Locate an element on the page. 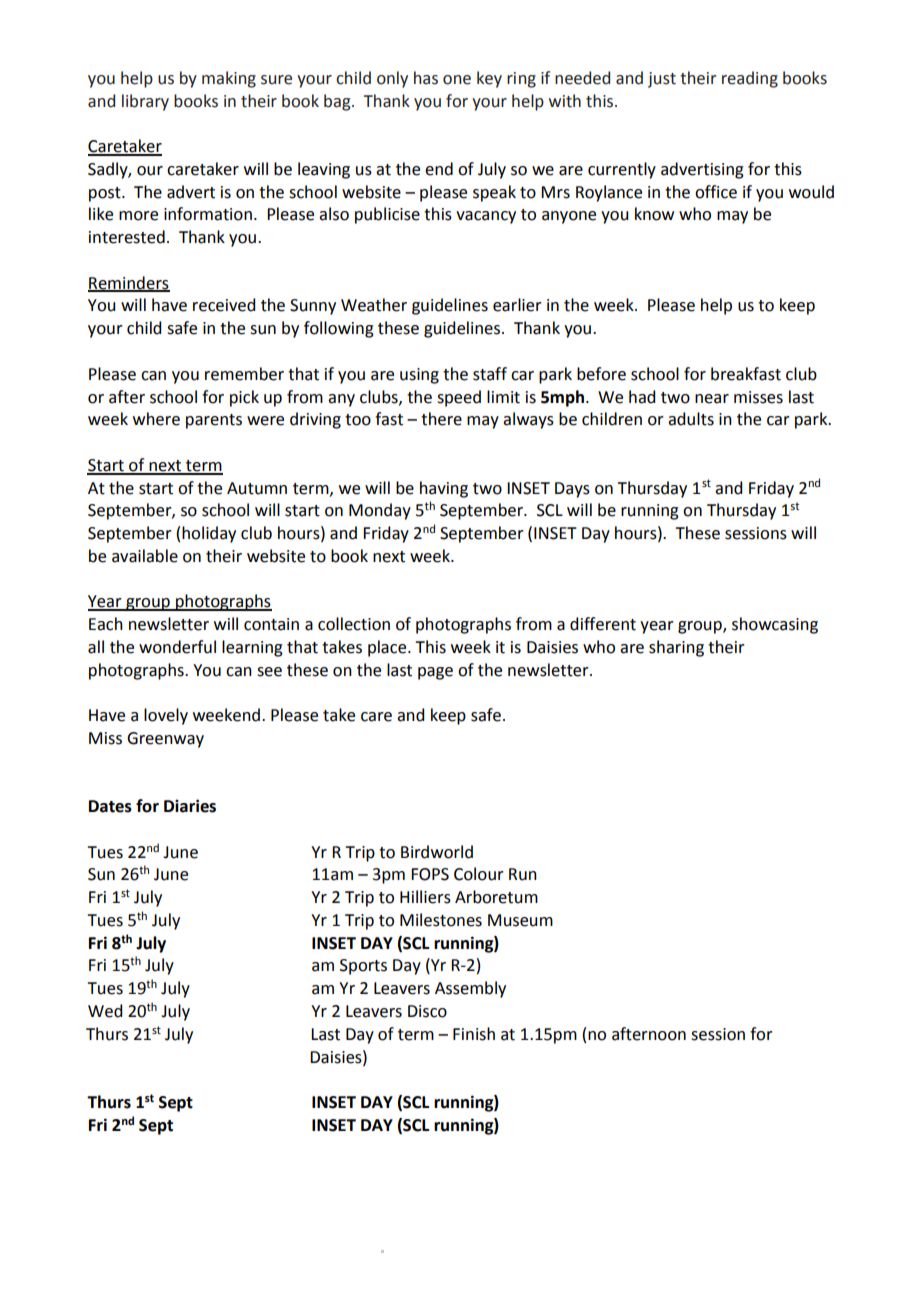 The width and height of the page is (924, 1308). has is located at coordinates (426, 78).
